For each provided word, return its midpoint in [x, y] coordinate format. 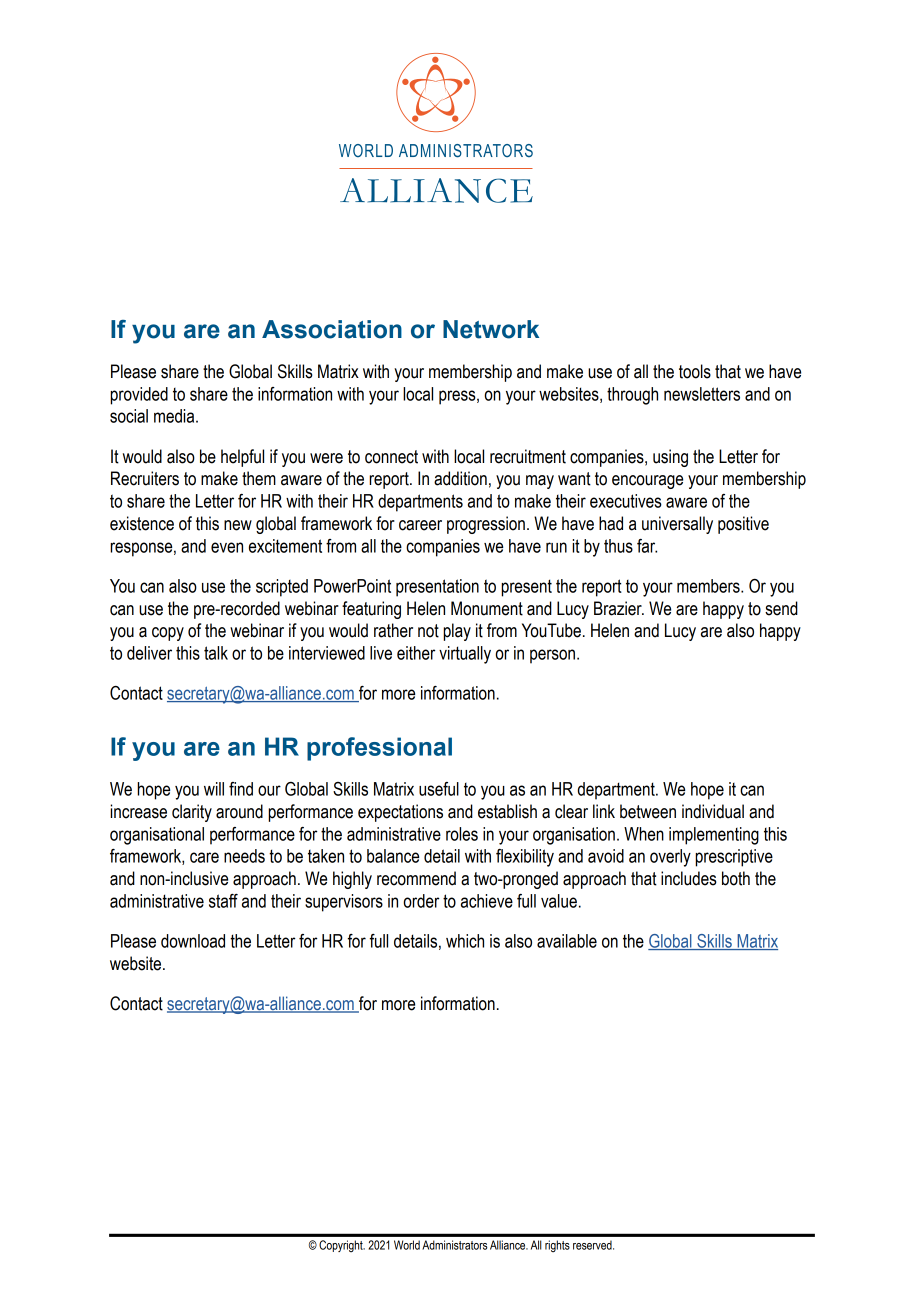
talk [216, 653]
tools [695, 371]
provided [139, 396]
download [193, 941]
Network [491, 329]
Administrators [455, 1245]
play [457, 632]
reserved [593, 1245]
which [465, 941]
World [407, 1245]
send [781, 608]
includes [689, 878]
